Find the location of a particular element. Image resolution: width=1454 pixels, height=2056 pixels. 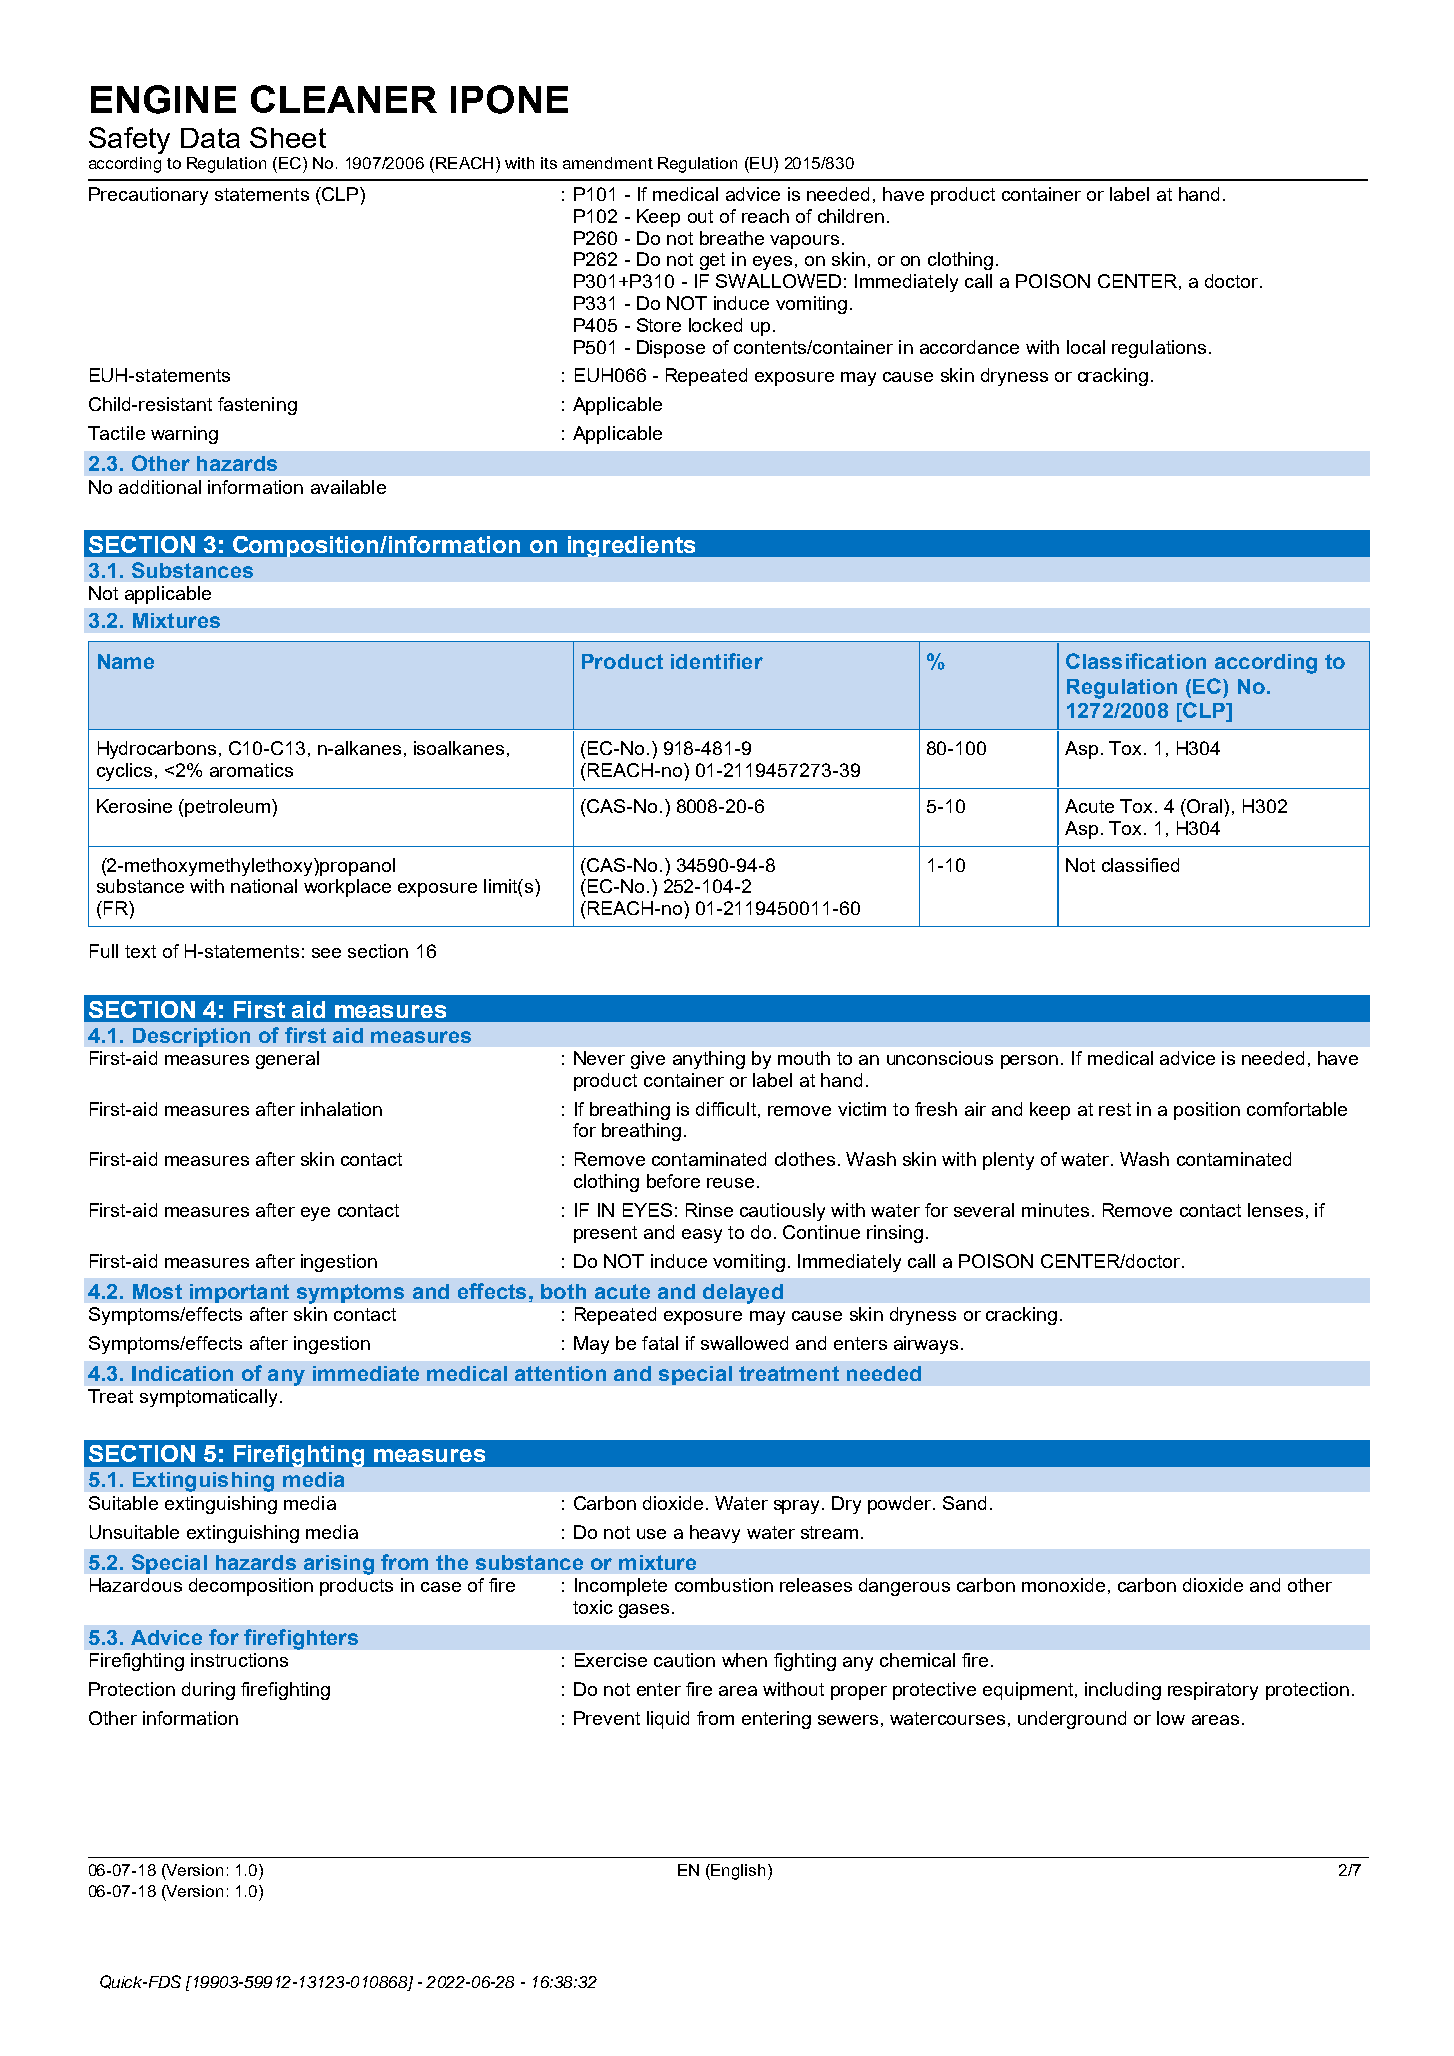

Indication is located at coordinates (182, 1373).
